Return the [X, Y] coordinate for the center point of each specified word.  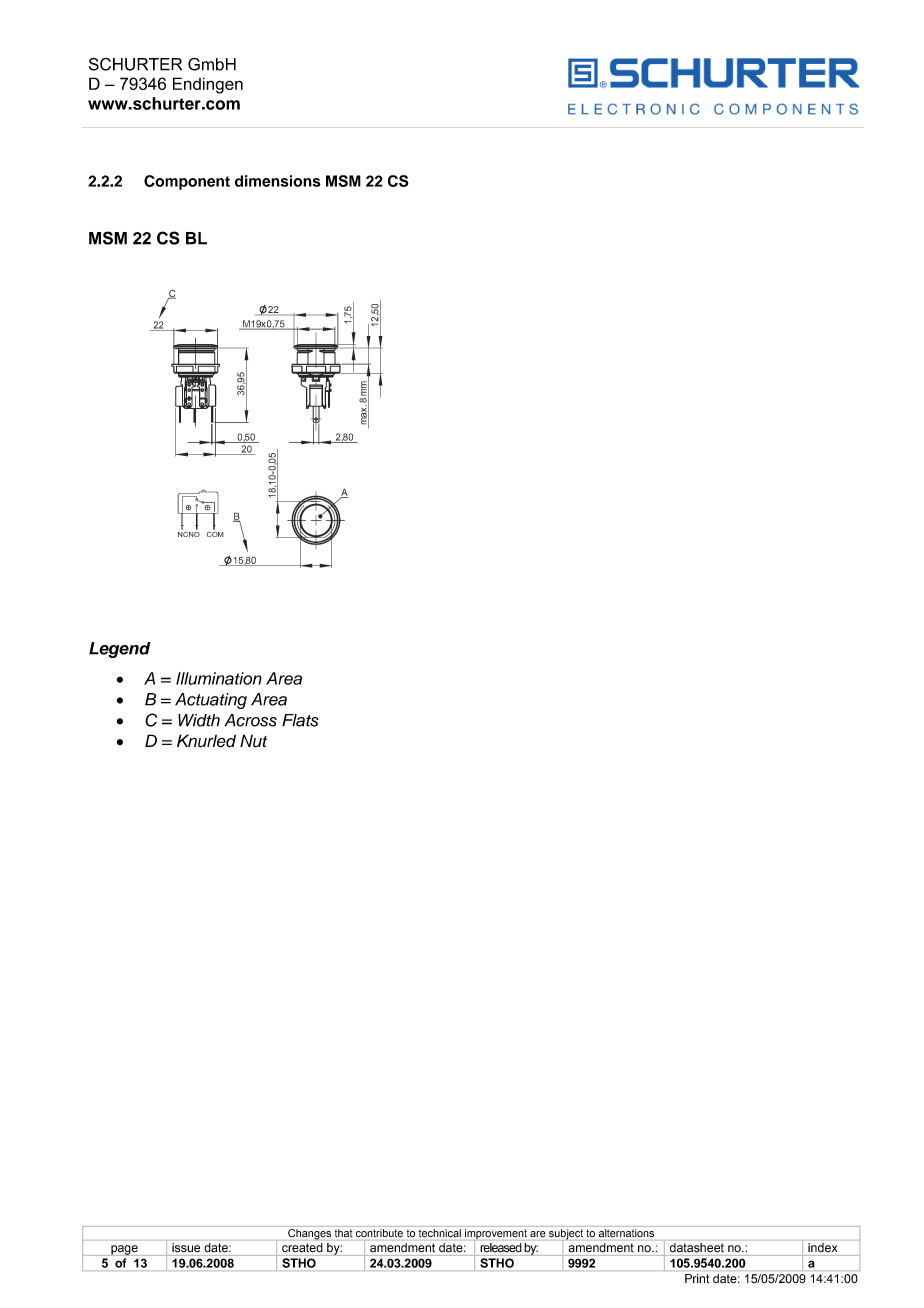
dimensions [278, 181]
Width [199, 720]
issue [186, 1247]
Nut [253, 741]
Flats [300, 720]
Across [250, 720]
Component [187, 182]
